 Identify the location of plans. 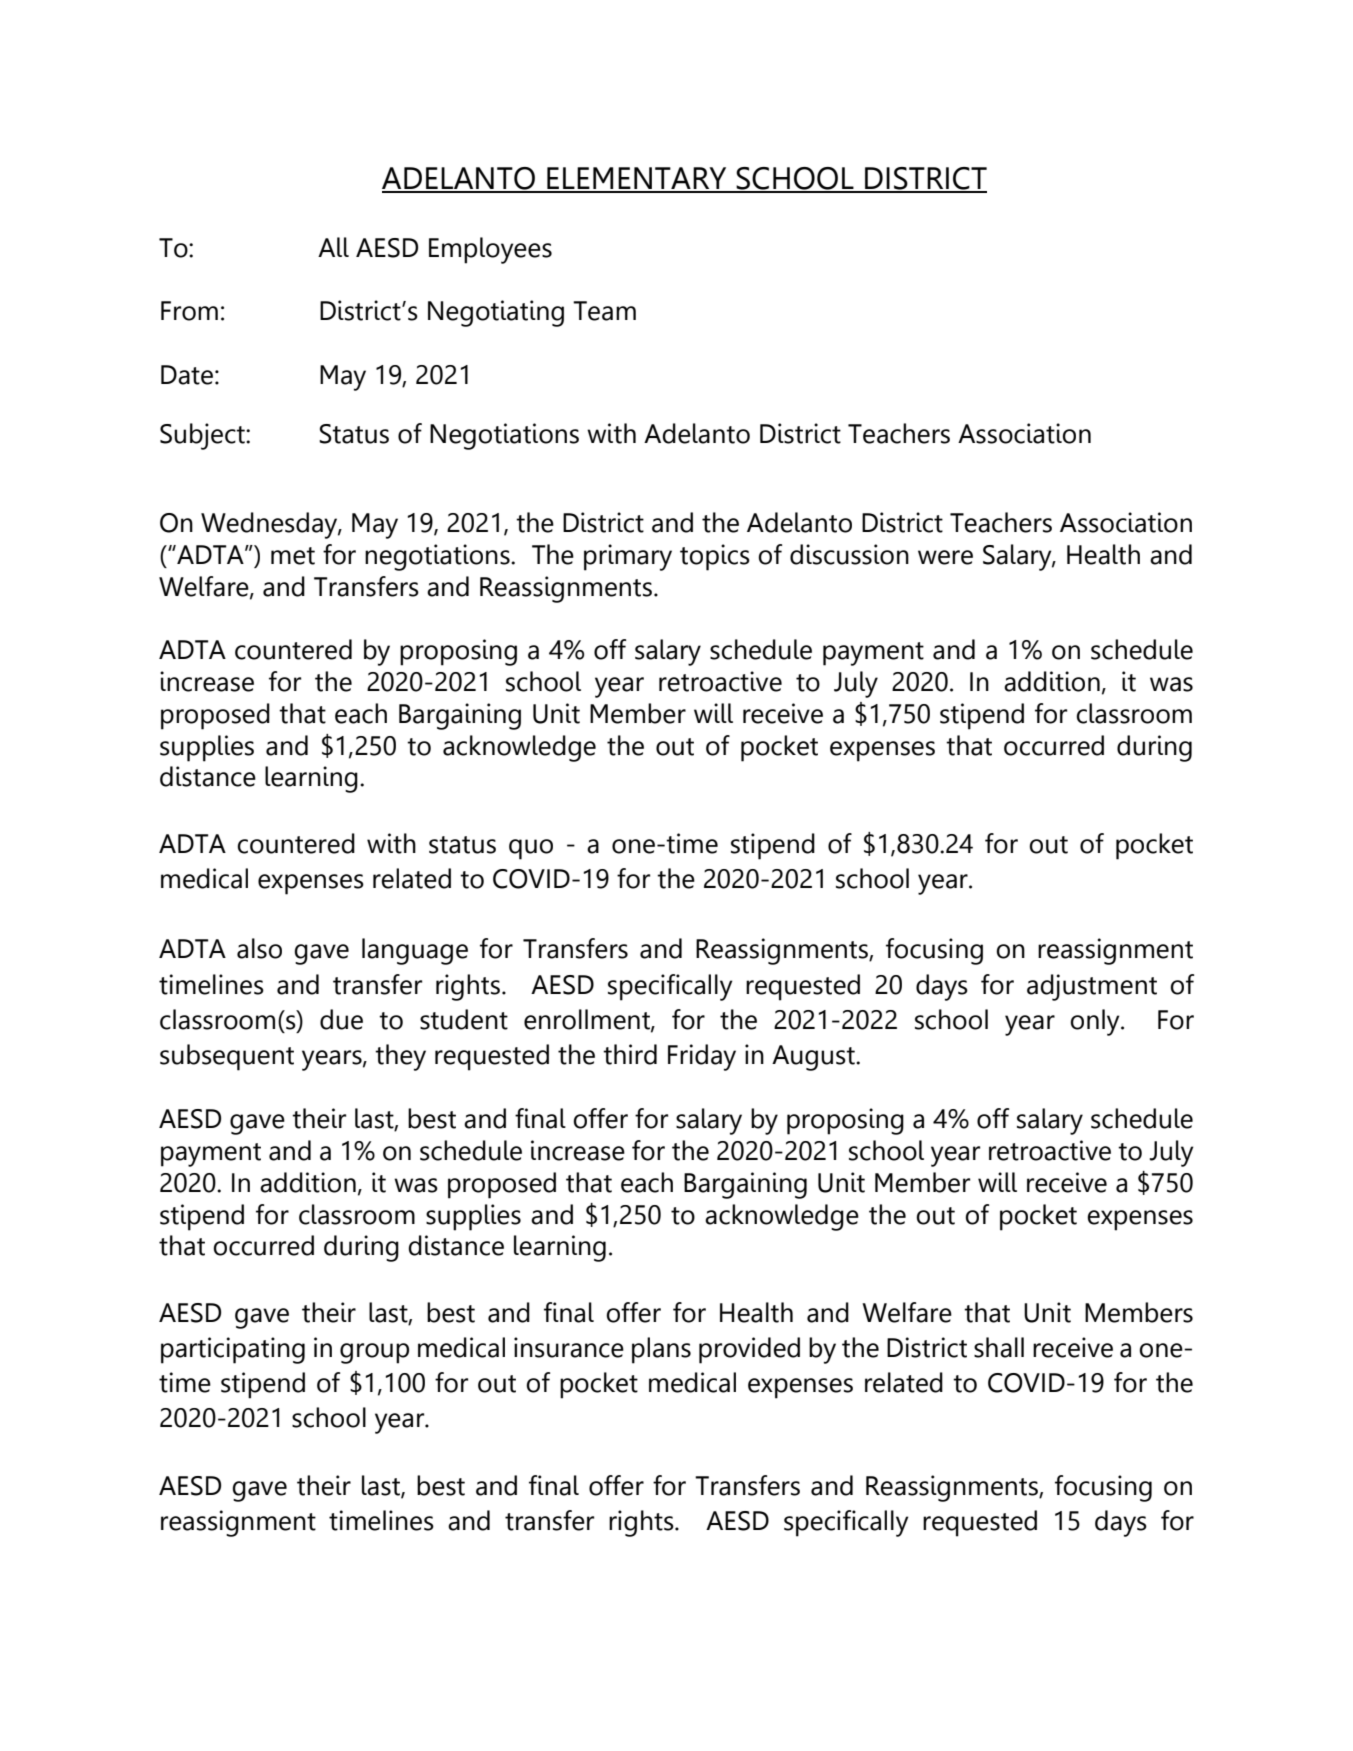
(661, 1350).
